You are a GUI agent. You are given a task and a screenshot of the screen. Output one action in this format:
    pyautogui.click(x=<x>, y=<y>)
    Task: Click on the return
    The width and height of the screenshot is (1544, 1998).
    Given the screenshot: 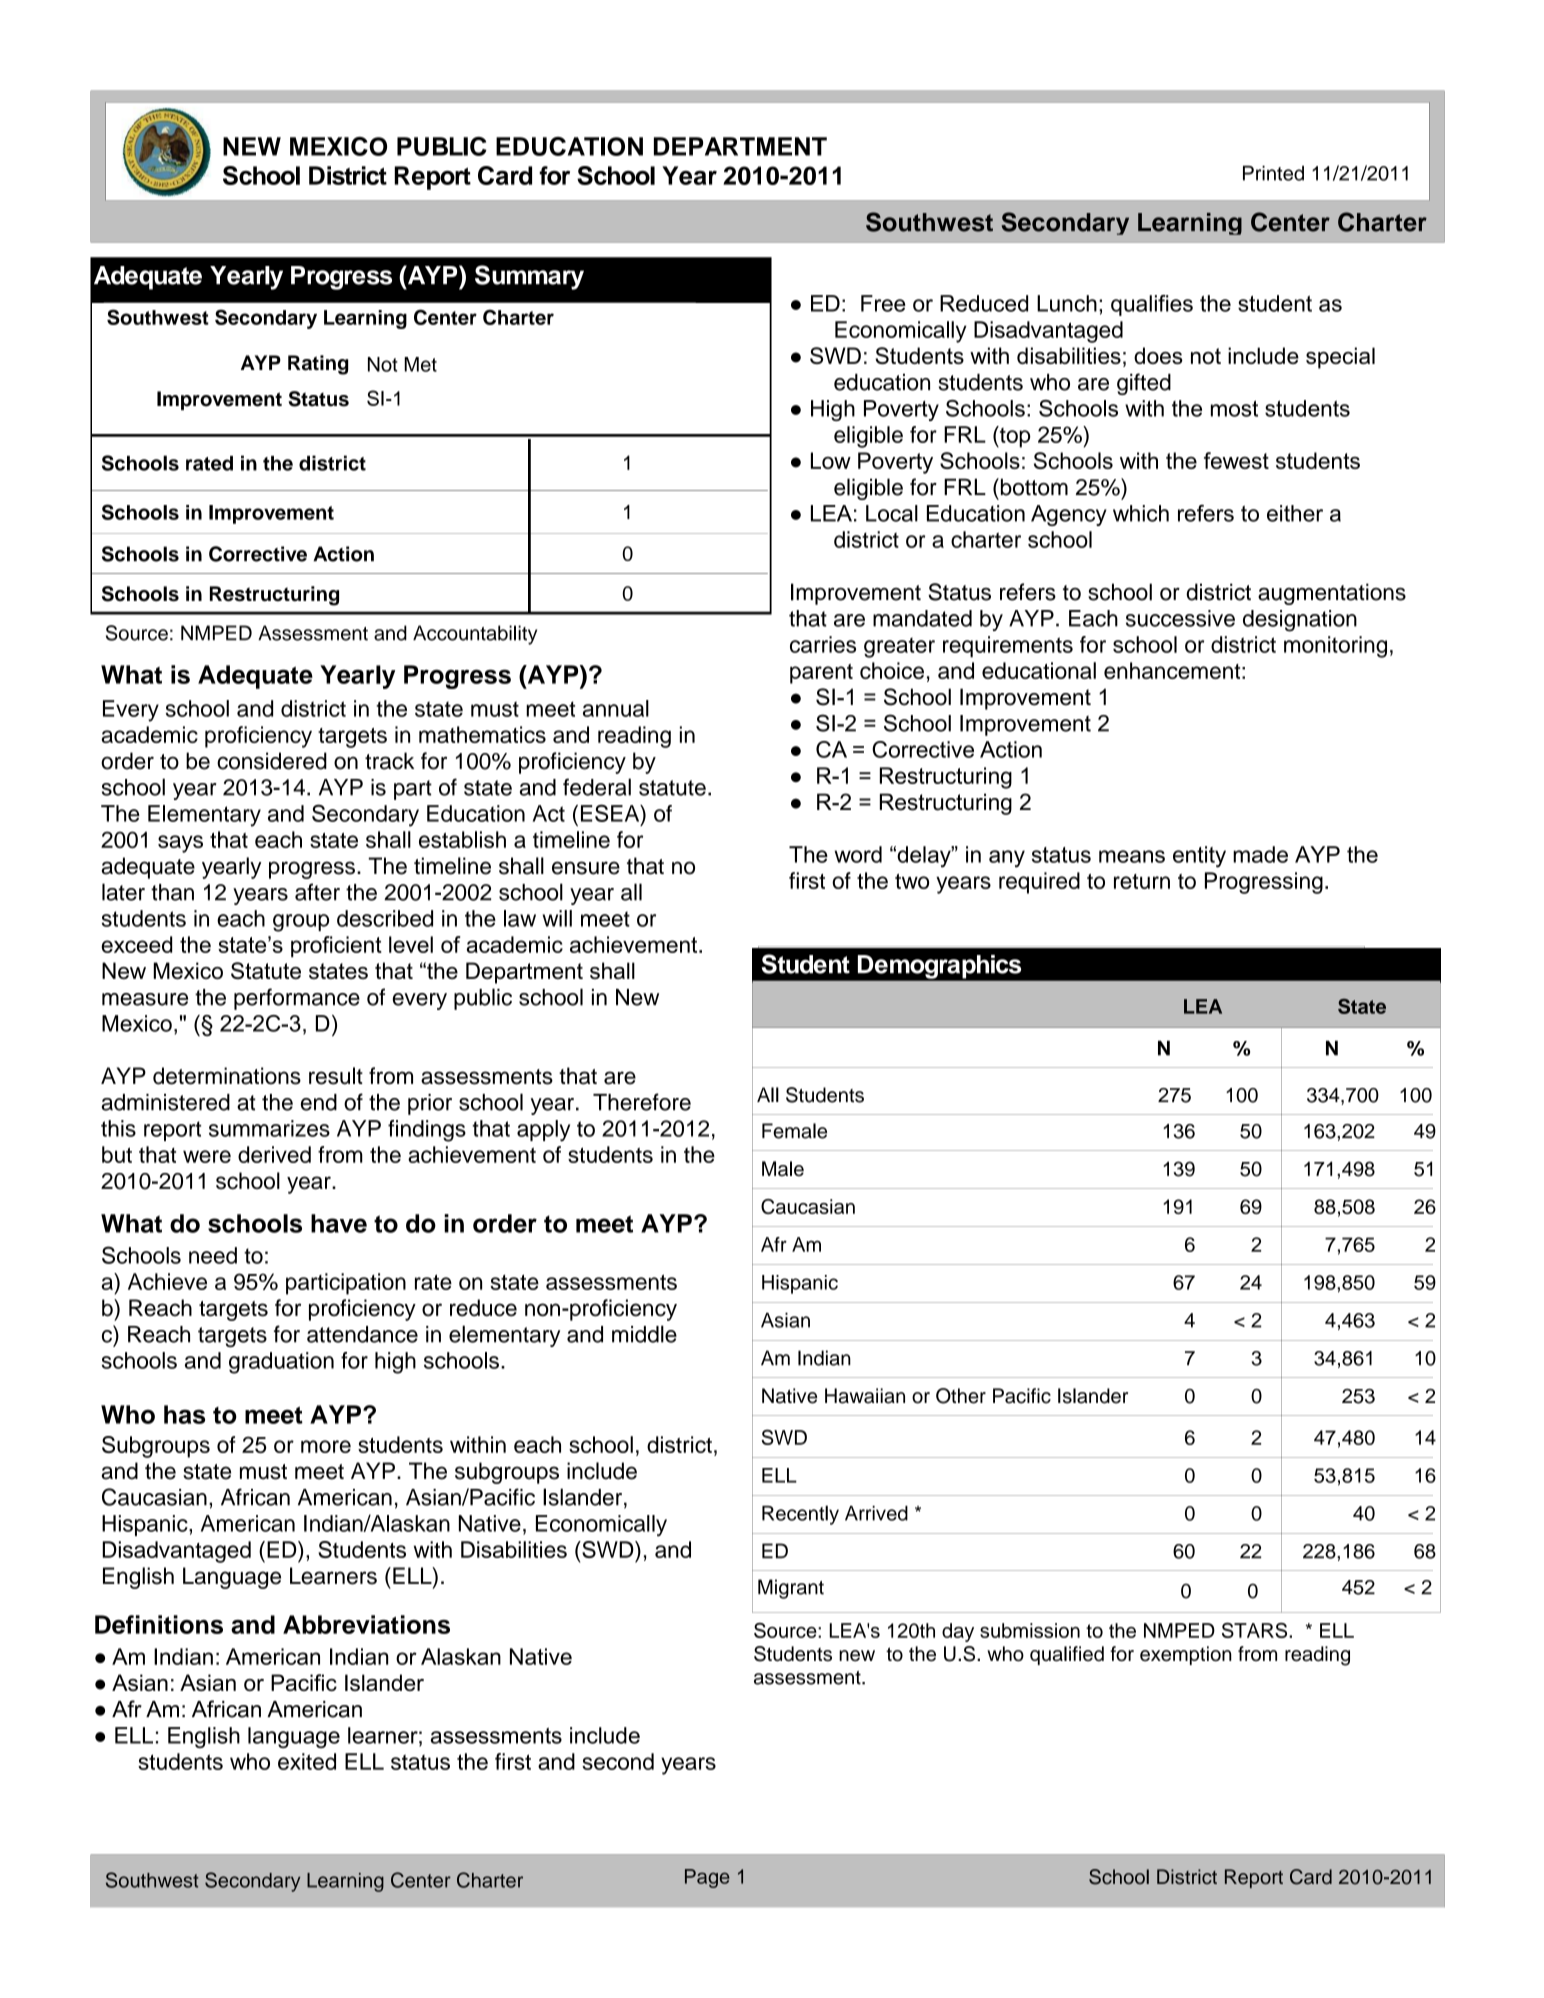 What is the action you would take?
    pyautogui.click(x=1142, y=881)
